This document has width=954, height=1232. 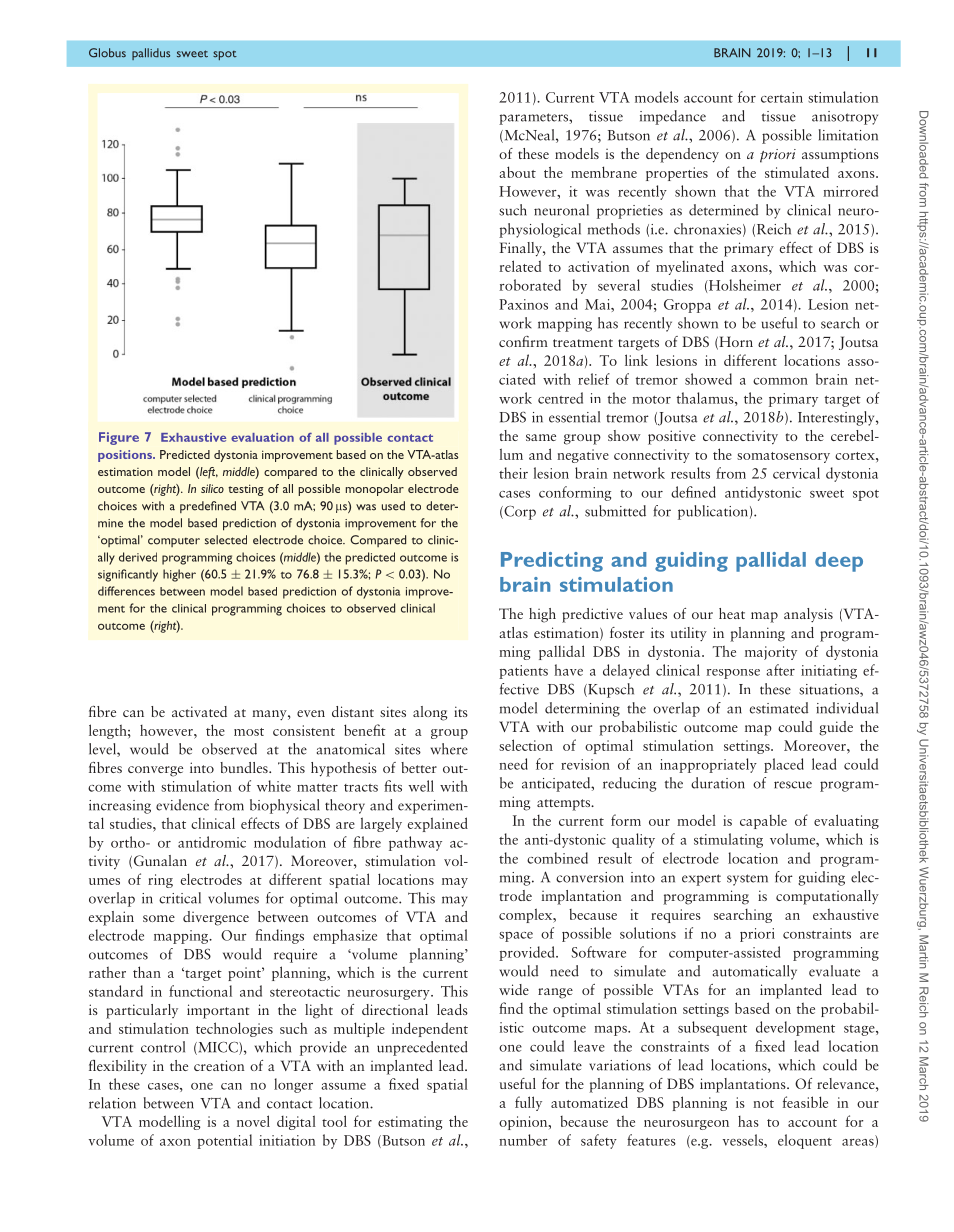 I want to click on pathway, so click(x=415, y=843).
